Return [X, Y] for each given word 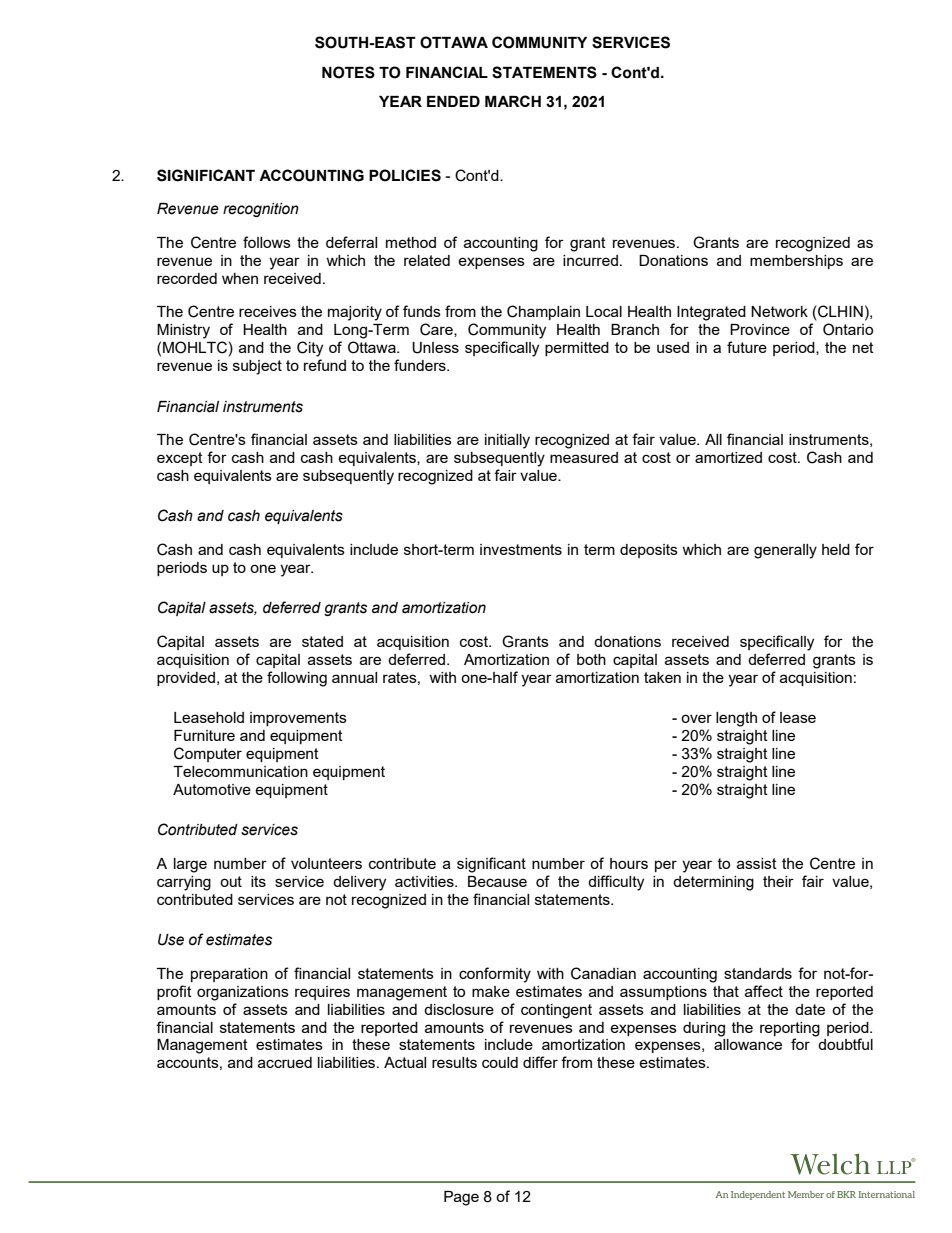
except [180, 459]
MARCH [513, 101]
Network [779, 311]
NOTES [348, 72]
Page [461, 1198]
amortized [728, 457]
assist [757, 863]
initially [507, 441]
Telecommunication [240, 771]
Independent [758, 1195]
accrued [285, 1062]
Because [497, 881]
